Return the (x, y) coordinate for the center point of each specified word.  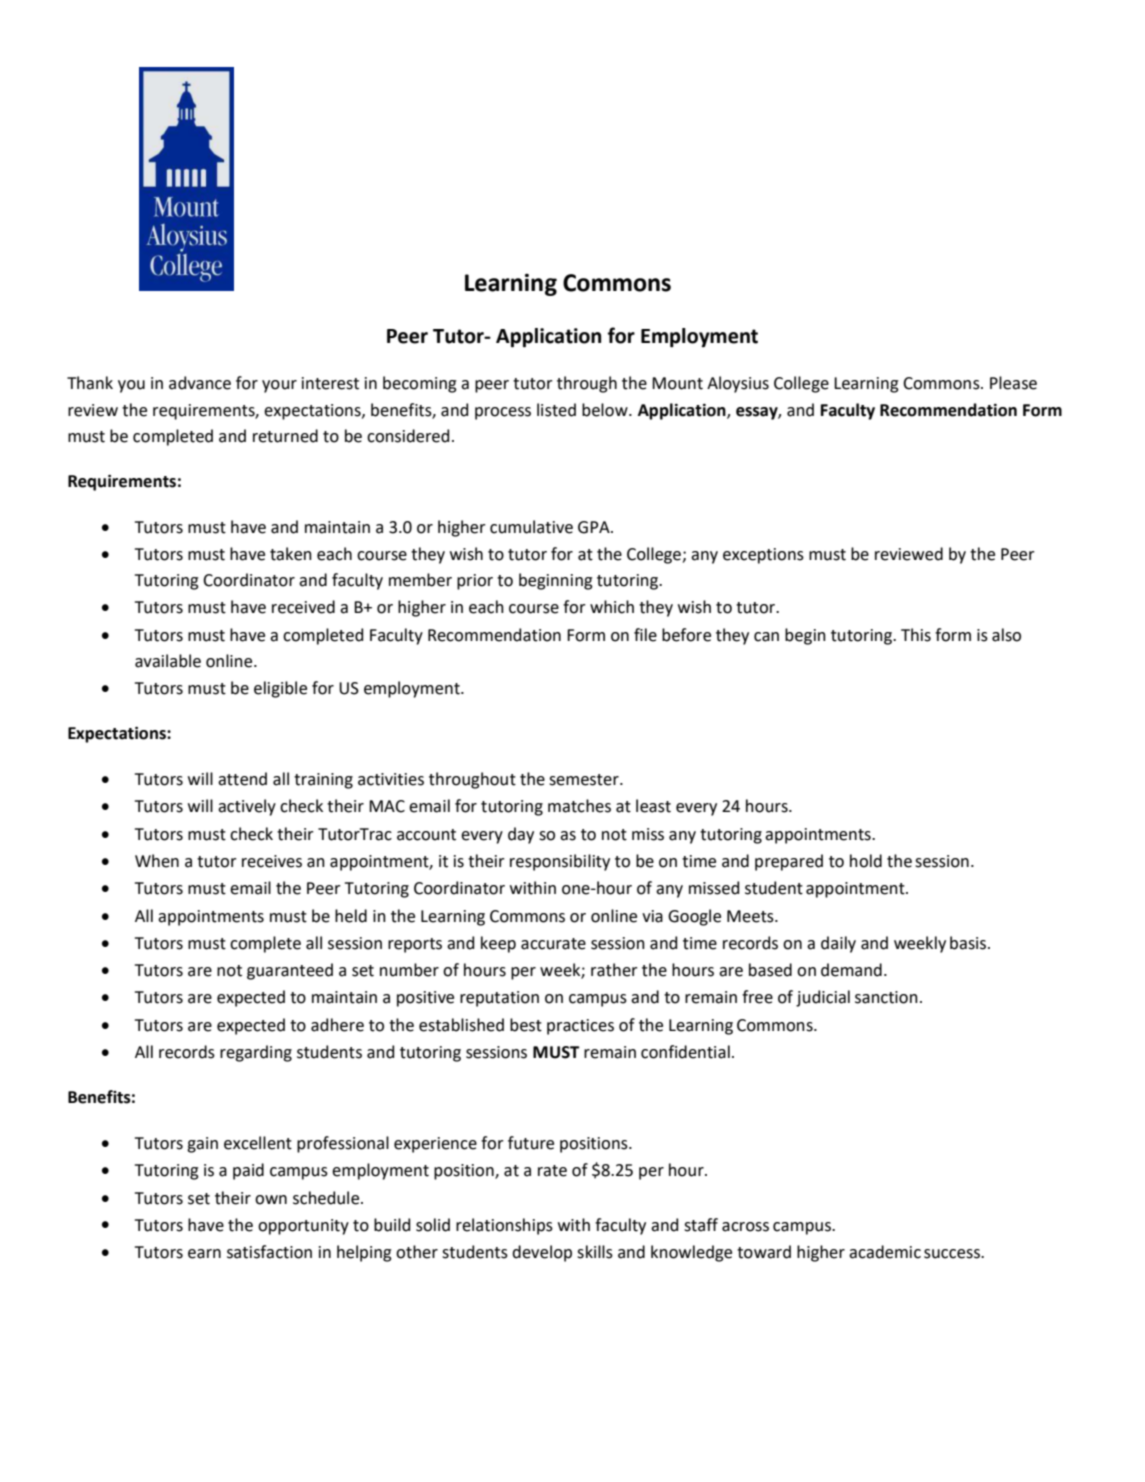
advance (200, 383)
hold (866, 861)
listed (556, 410)
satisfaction (269, 1252)
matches (579, 806)
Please (1013, 383)
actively (247, 807)
